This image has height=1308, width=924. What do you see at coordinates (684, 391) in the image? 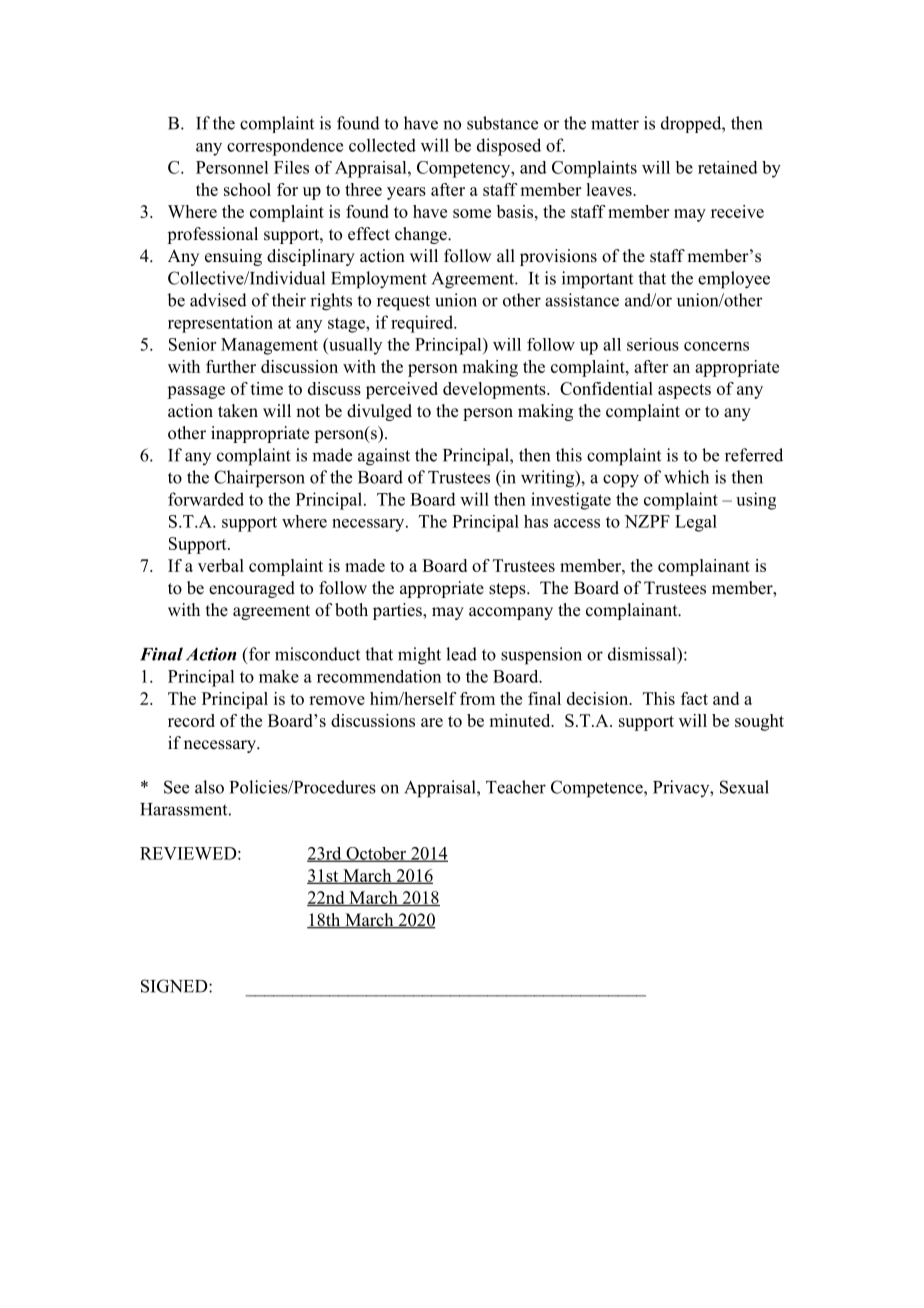
I see `aspects` at bounding box center [684, 391].
